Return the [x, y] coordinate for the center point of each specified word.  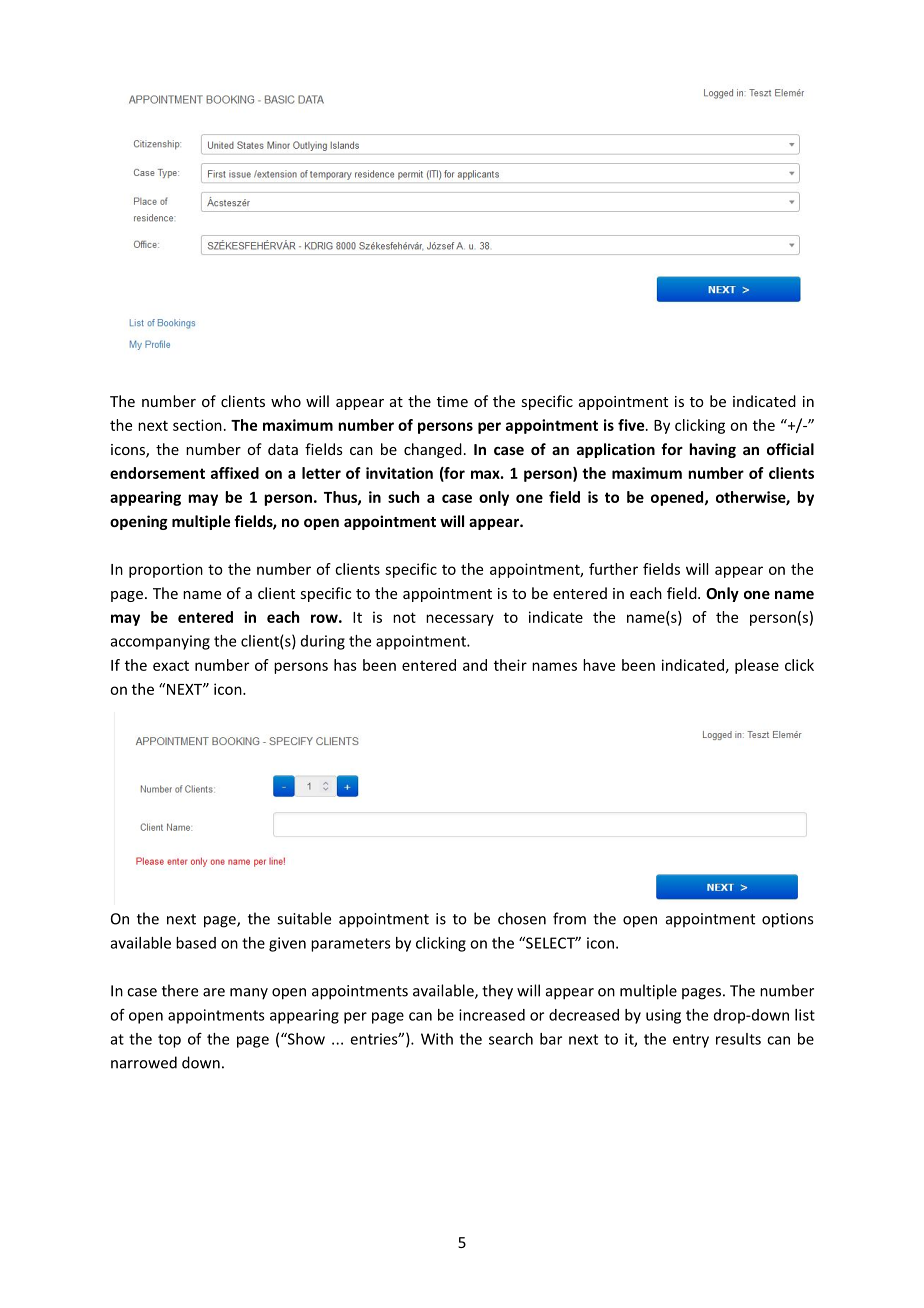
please [757, 666]
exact [171, 666]
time [452, 401]
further [613, 569]
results [738, 1039]
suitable [304, 918]
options [787, 920]
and [475, 665]
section [197, 425]
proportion [166, 570]
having [712, 450]
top [169, 1041]
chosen [522, 918]
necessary [460, 620]
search [511, 1039]
